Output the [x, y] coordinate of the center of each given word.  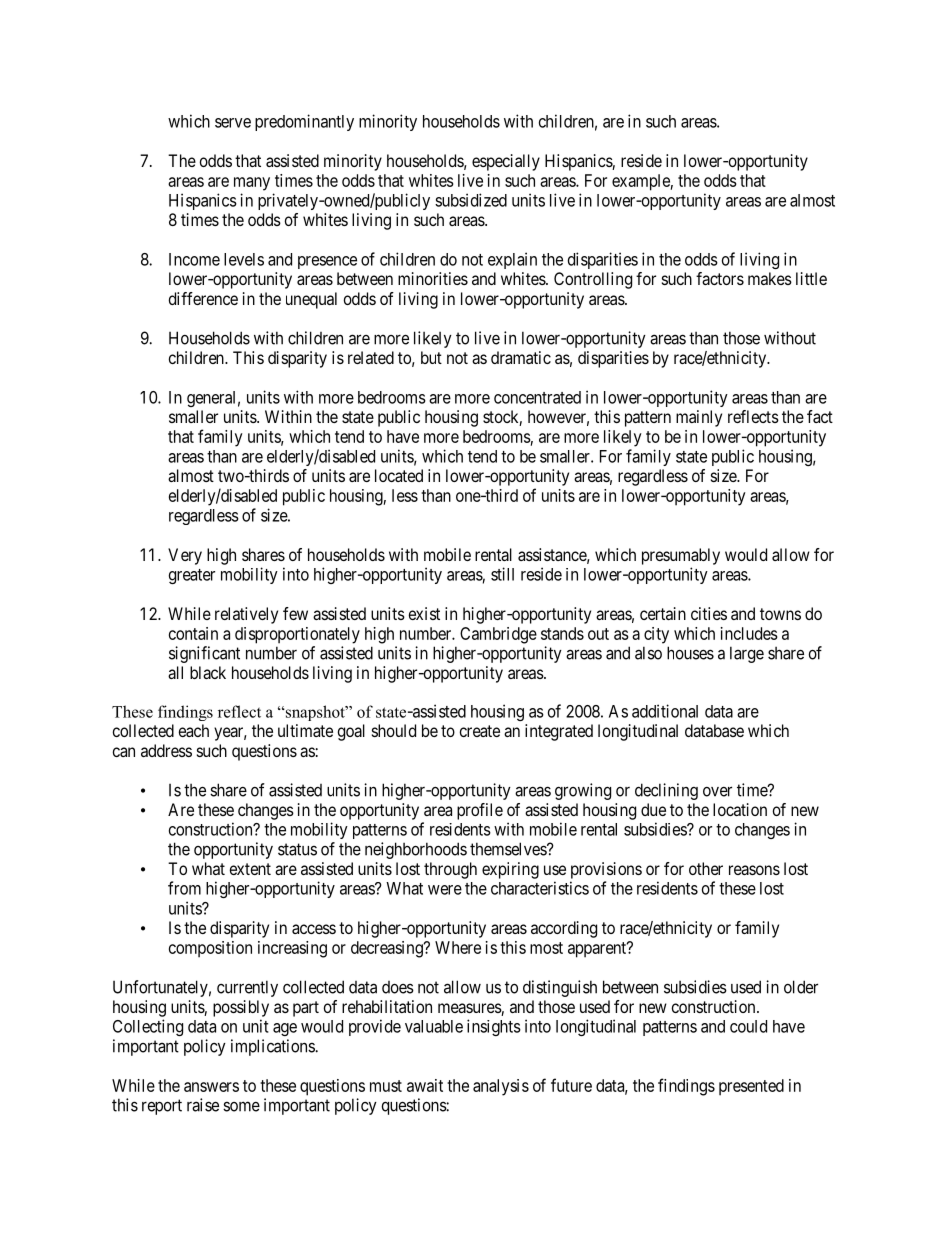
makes [770, 278]
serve [233, 123]
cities [709, 613]
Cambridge [498, 635]
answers [211, 1087]
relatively [246, 615]
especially [506, 162]
